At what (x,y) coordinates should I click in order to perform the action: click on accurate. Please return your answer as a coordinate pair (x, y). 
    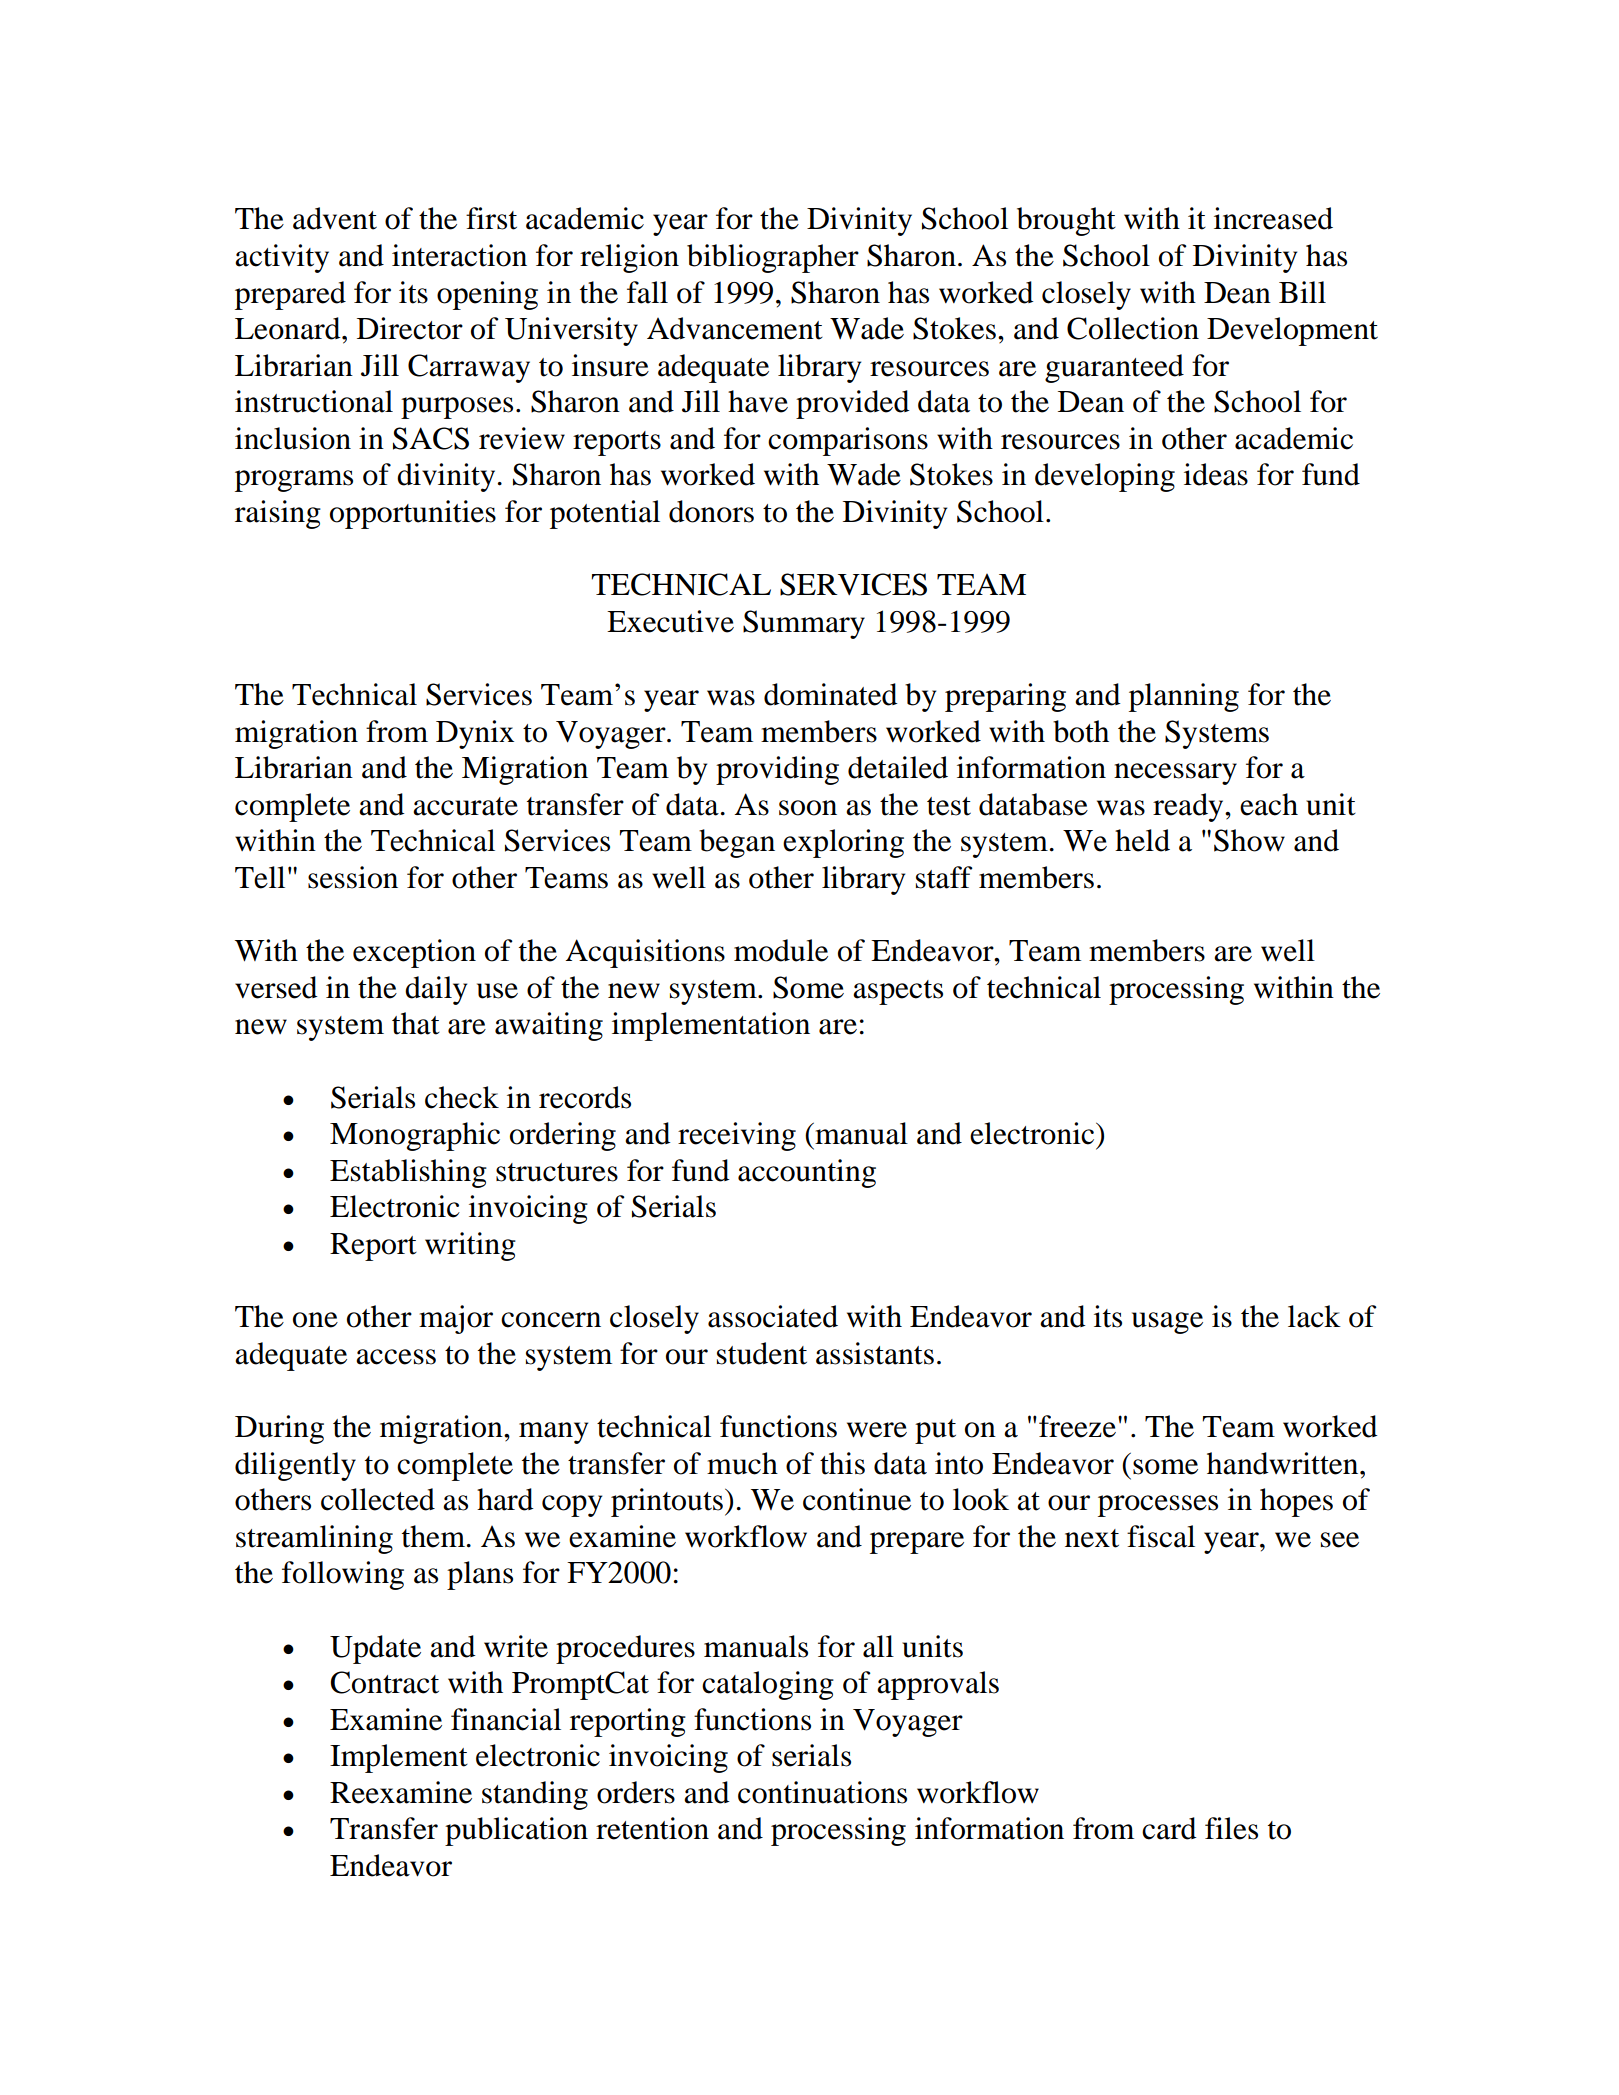
    Looking at the image, I should click on (465, 806).
